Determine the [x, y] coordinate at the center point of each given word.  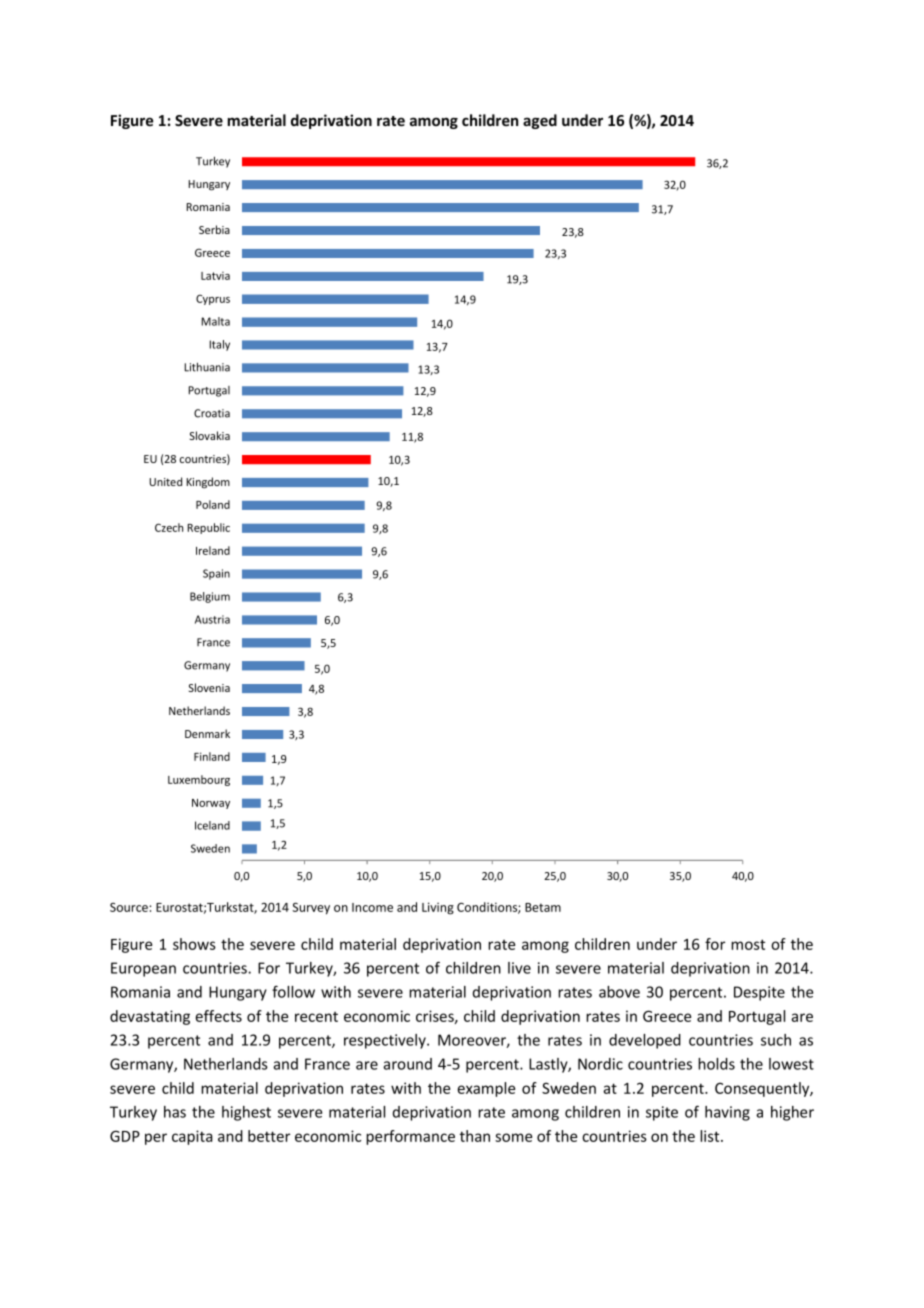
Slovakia [210, 435]
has [175, 1112]
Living [438, 908]
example [486, 1089]
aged [540, 121]
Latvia [215, 276]
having [727, 1113]
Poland [213, 504]
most [748, 944]
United [165, 481]
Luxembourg [199, 780]
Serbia [214, 229]
